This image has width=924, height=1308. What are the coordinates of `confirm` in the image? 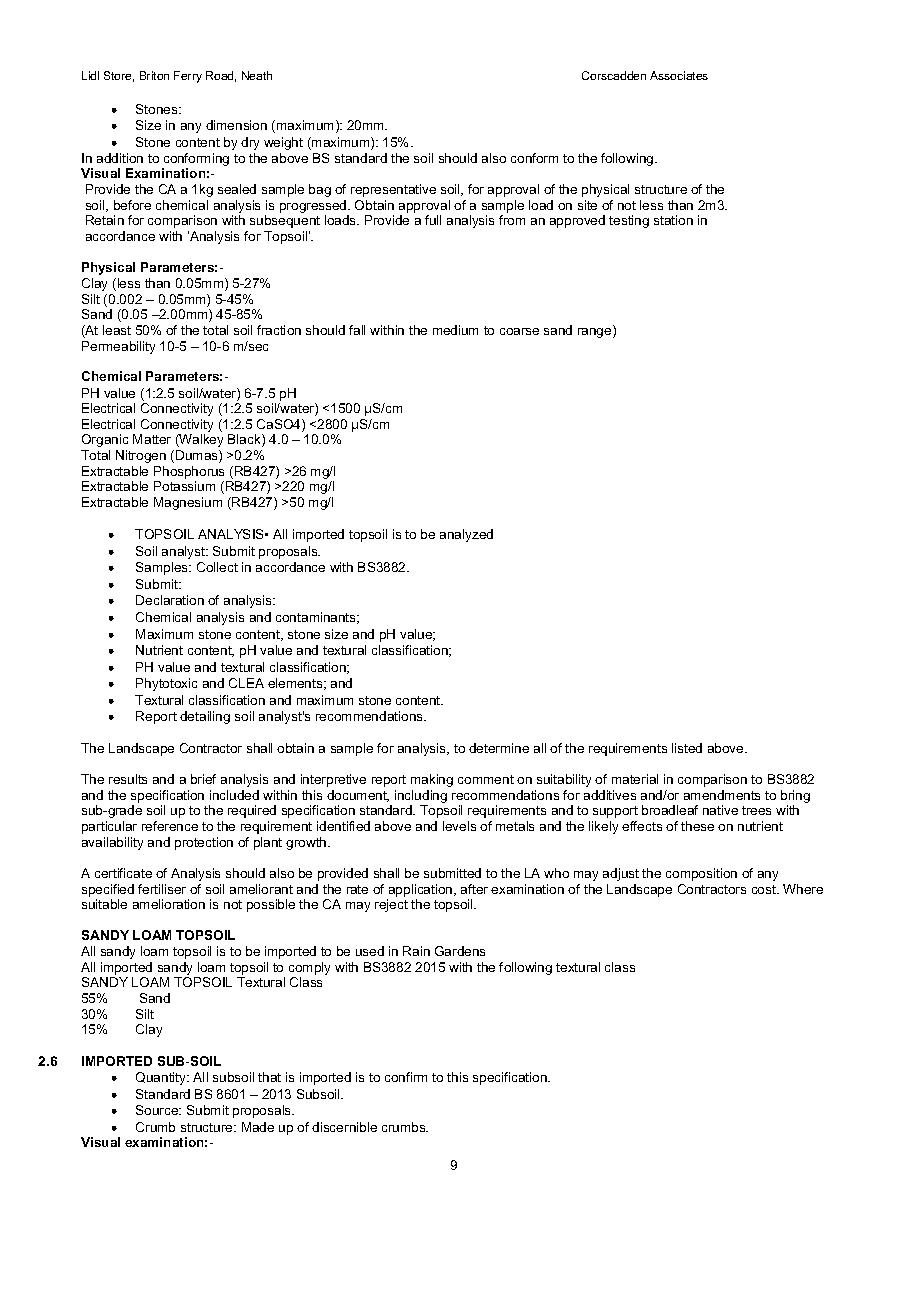 It's located at (406, 1077).
